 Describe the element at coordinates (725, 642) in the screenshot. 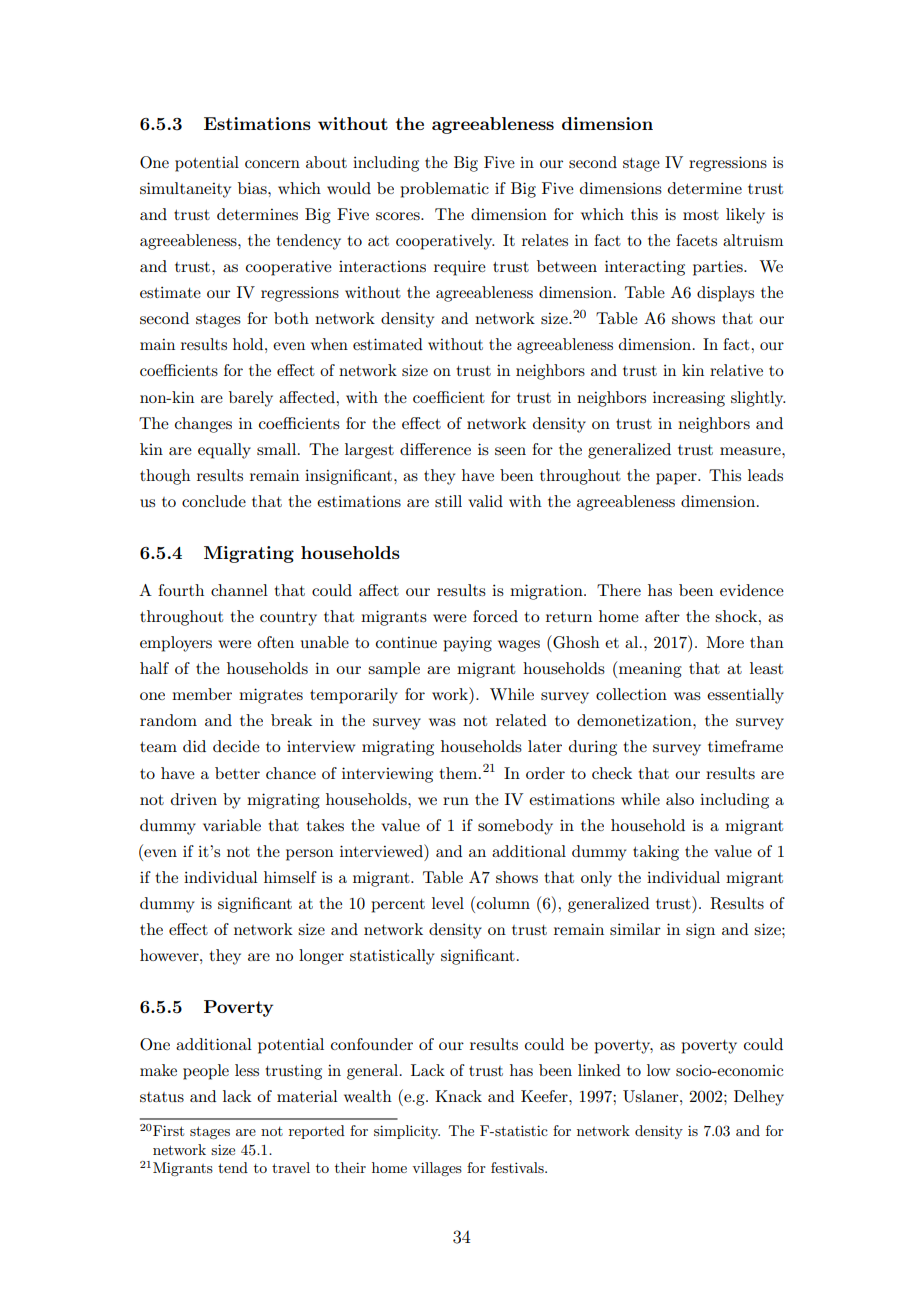

I see `More` at that location.
